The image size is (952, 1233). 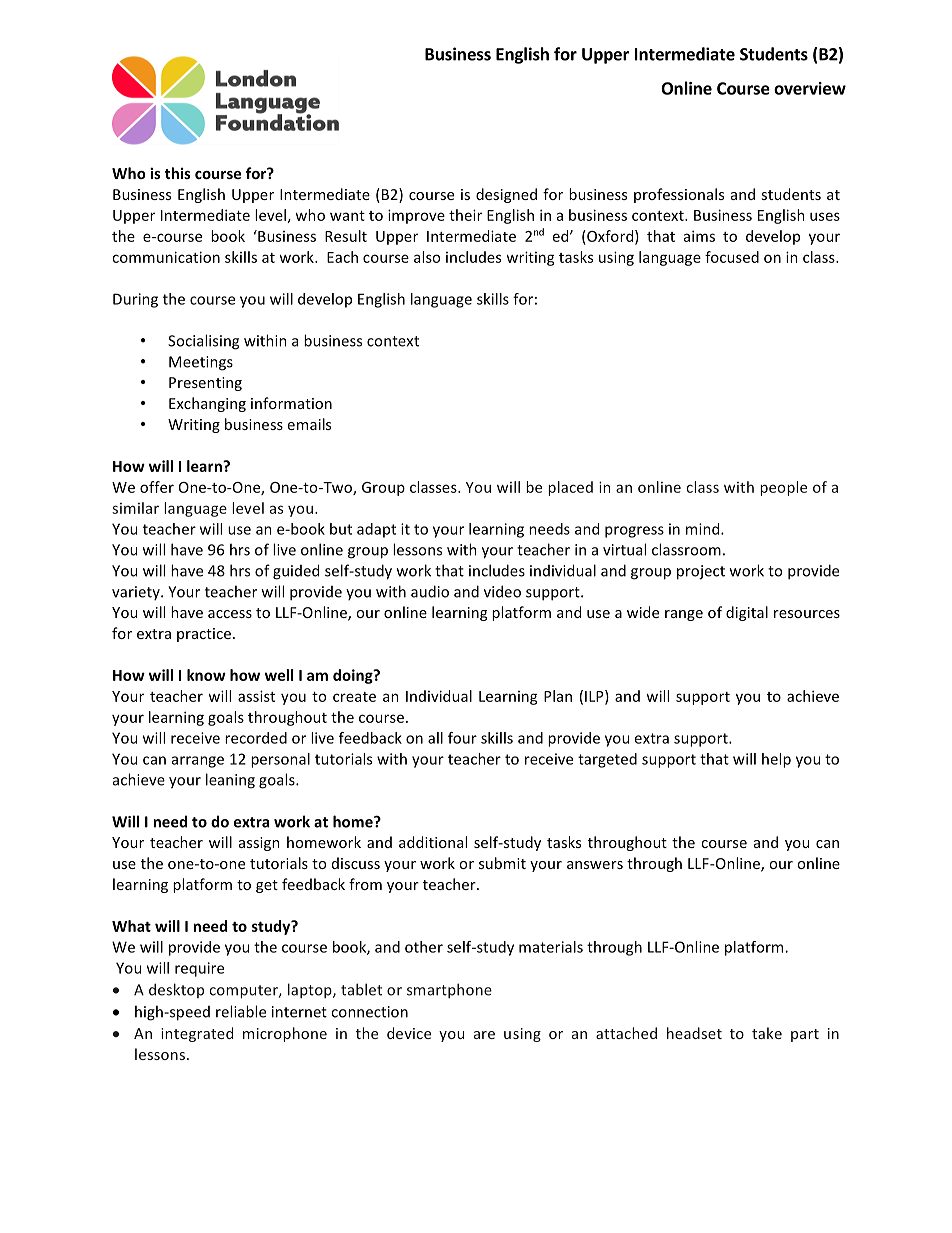 What do you see at coordinates (701, 572) in the screenshot?
I see `project` at bounding box center [701, 572].
